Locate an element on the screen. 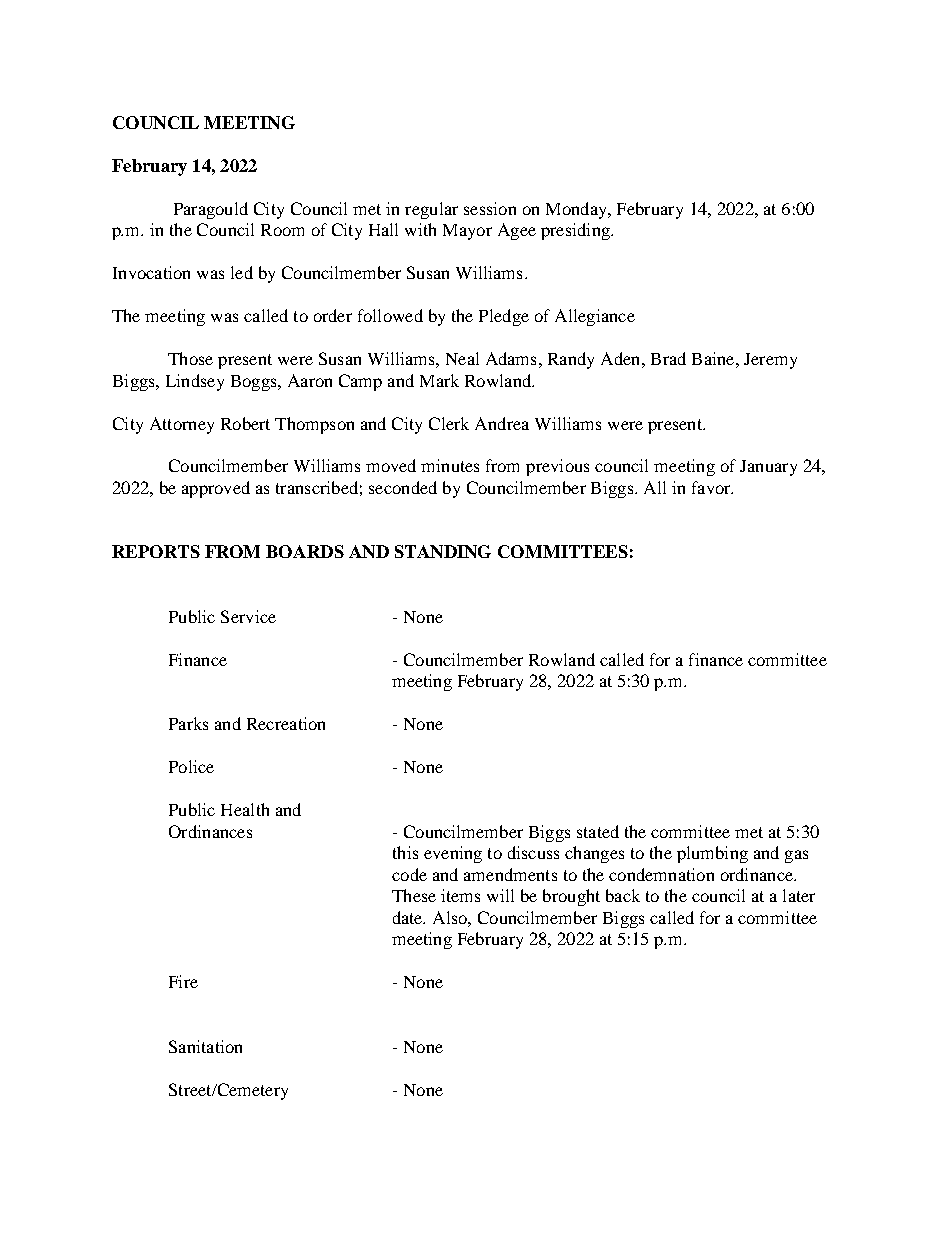 The height and width of the screenshot is (1233, 952). presiding is located at coordinates (576, 231).
